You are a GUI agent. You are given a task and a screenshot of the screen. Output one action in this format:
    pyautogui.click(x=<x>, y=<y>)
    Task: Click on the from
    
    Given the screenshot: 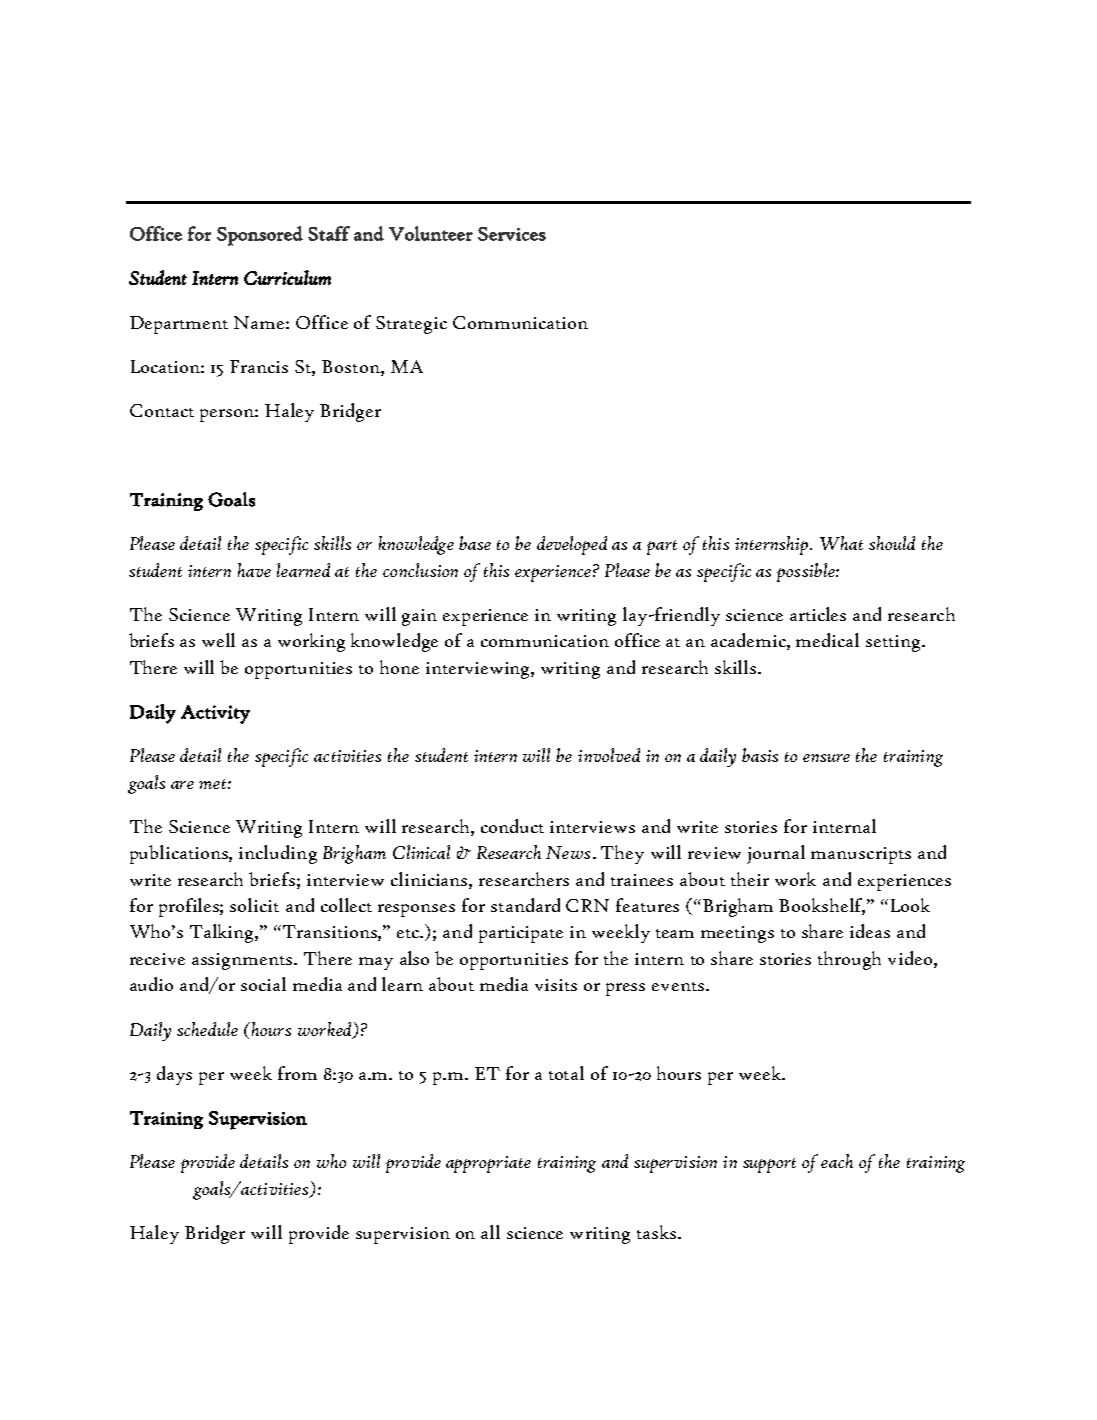 What is the action you would take?
    pyautogui.click(x=297, y=1073)
